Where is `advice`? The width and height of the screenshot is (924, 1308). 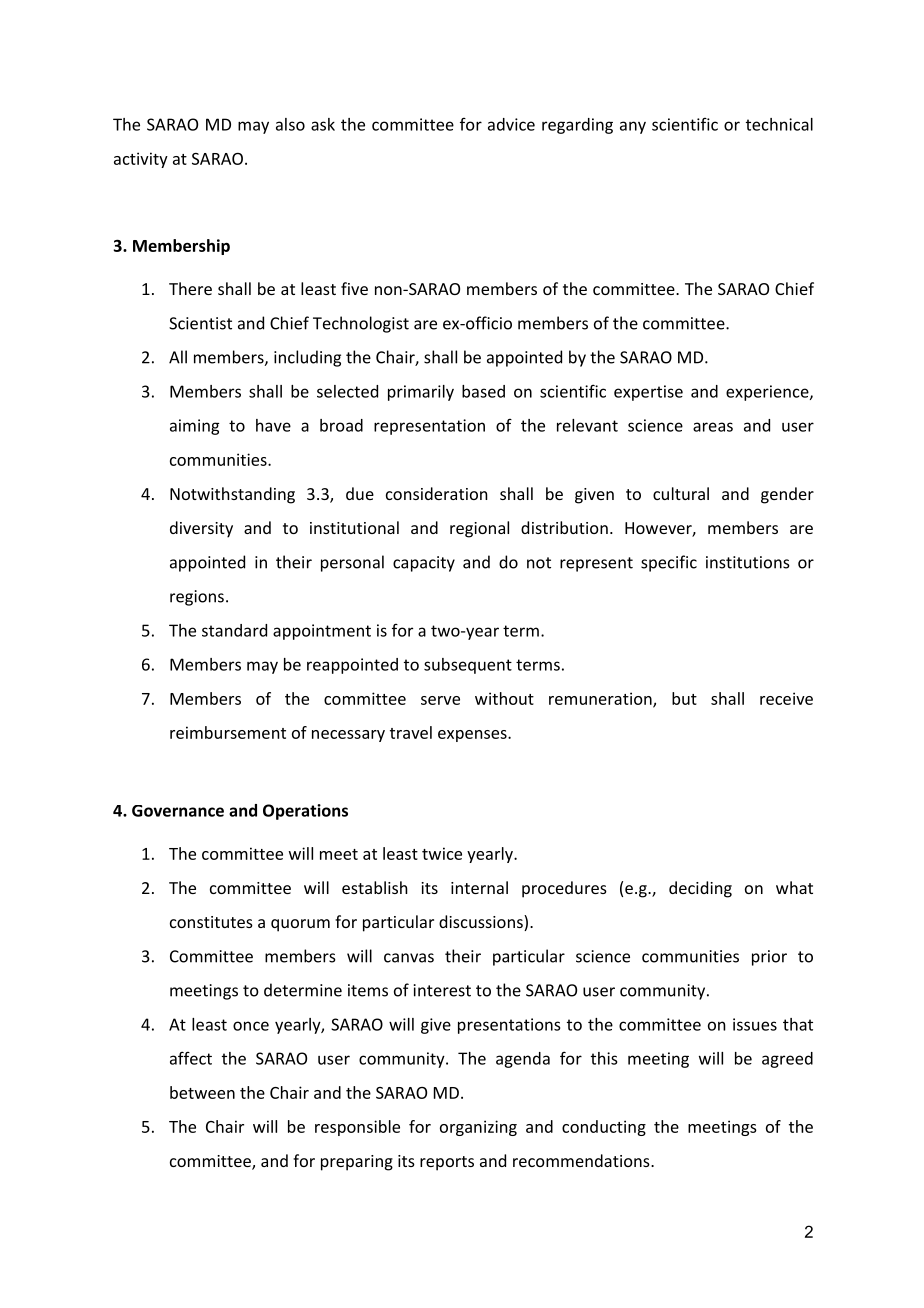 advice is located at coordinates (511, 124).
